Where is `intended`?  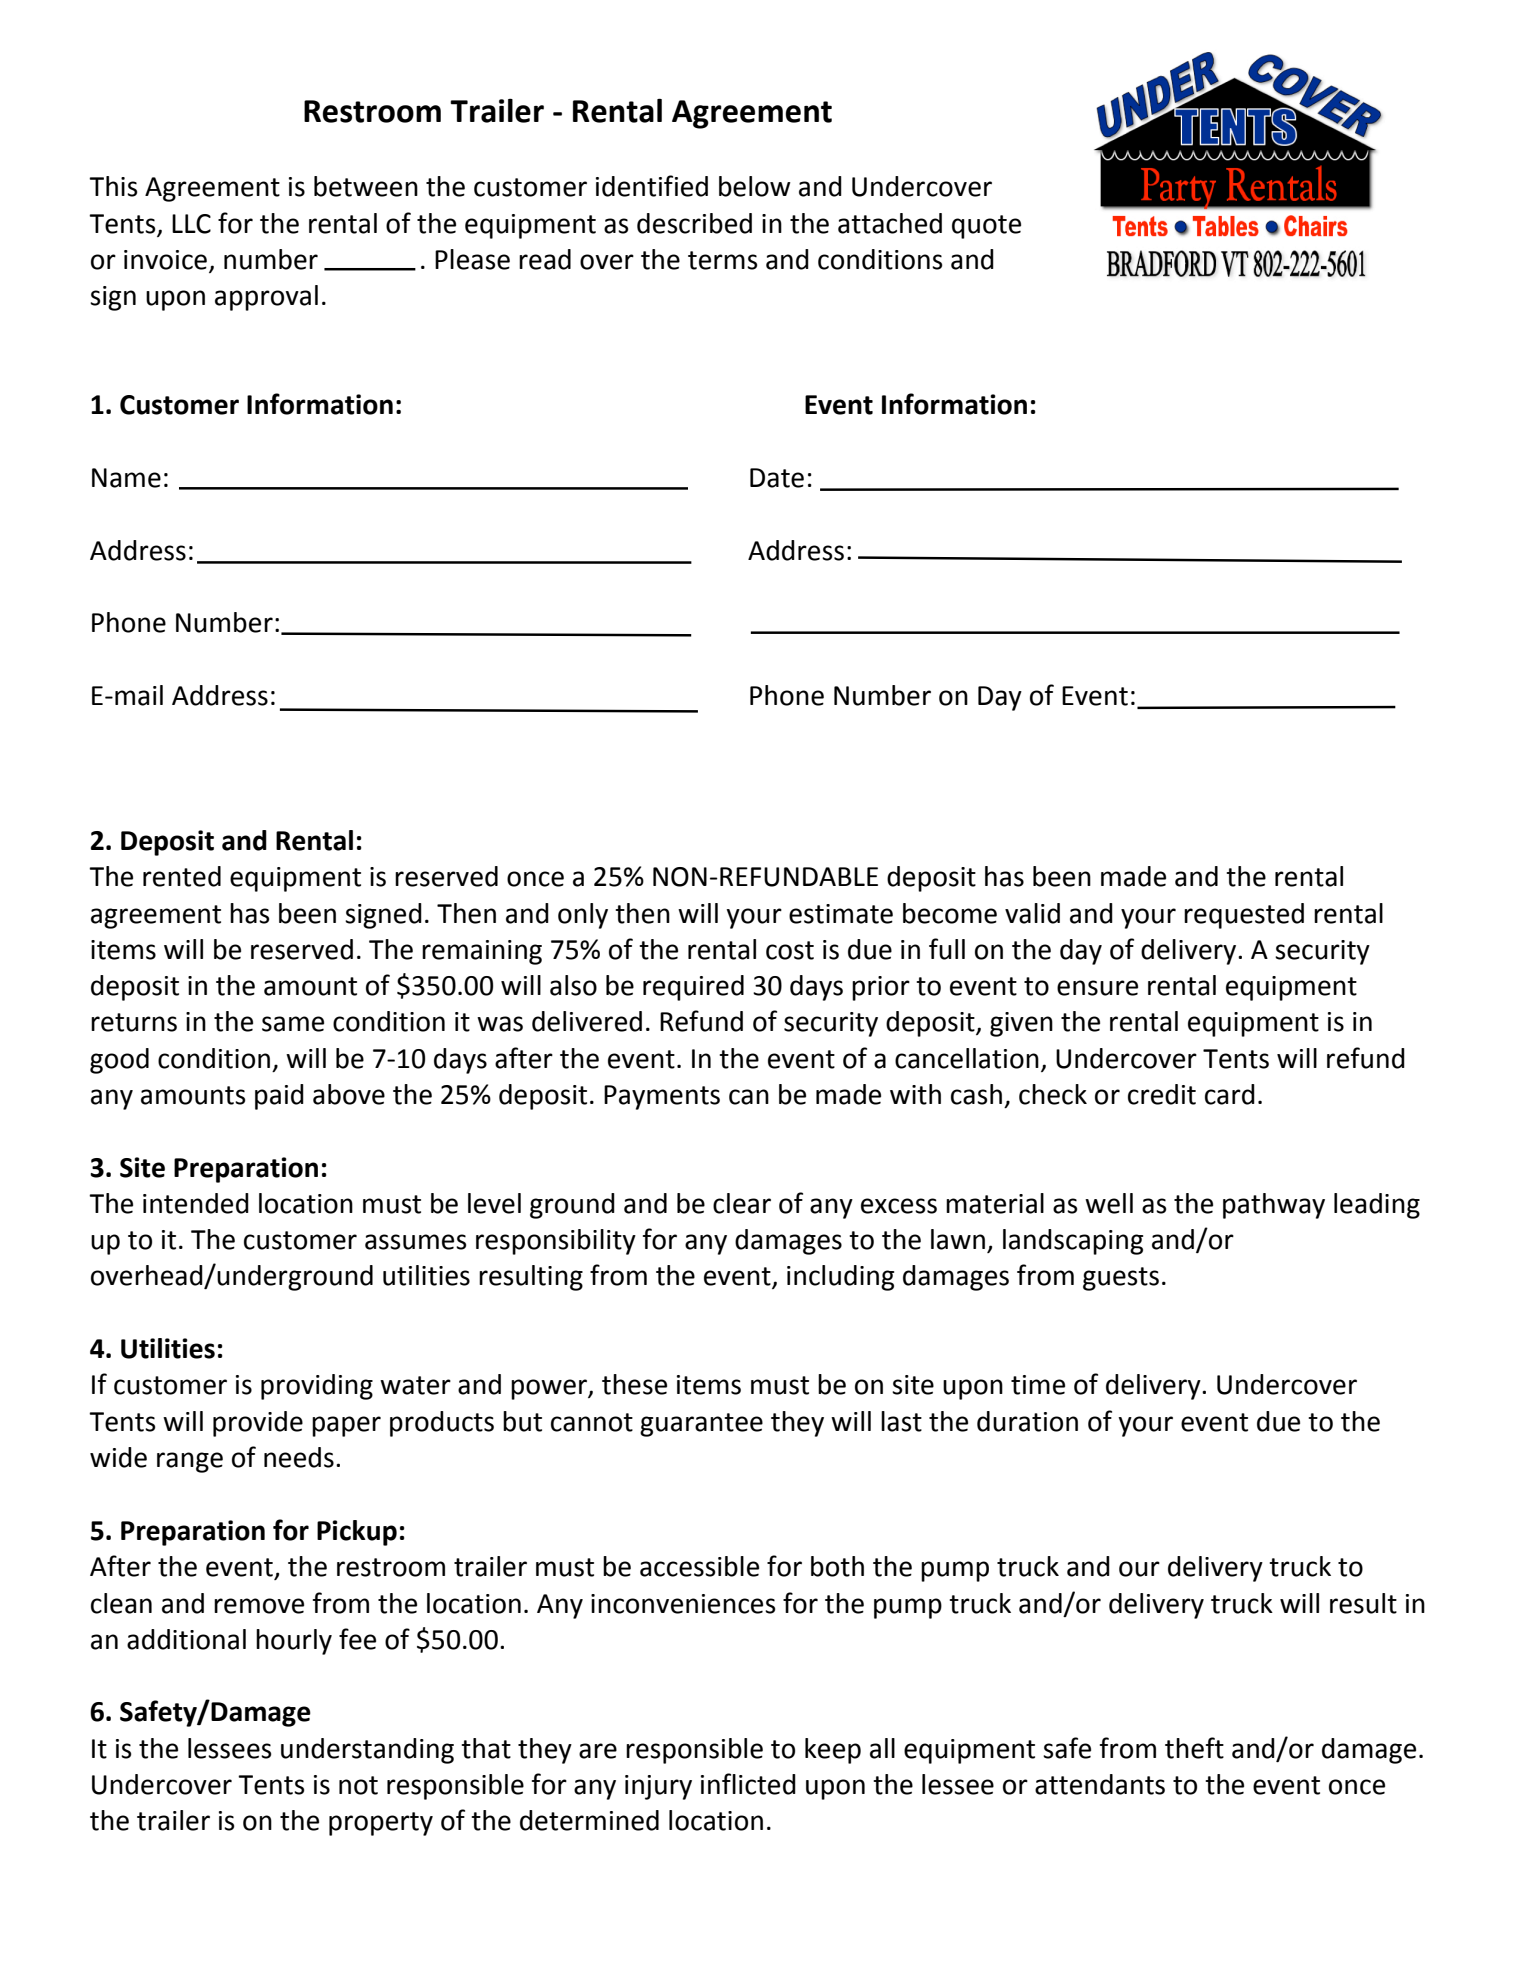 intended is located at coordinates (196, 1203).
